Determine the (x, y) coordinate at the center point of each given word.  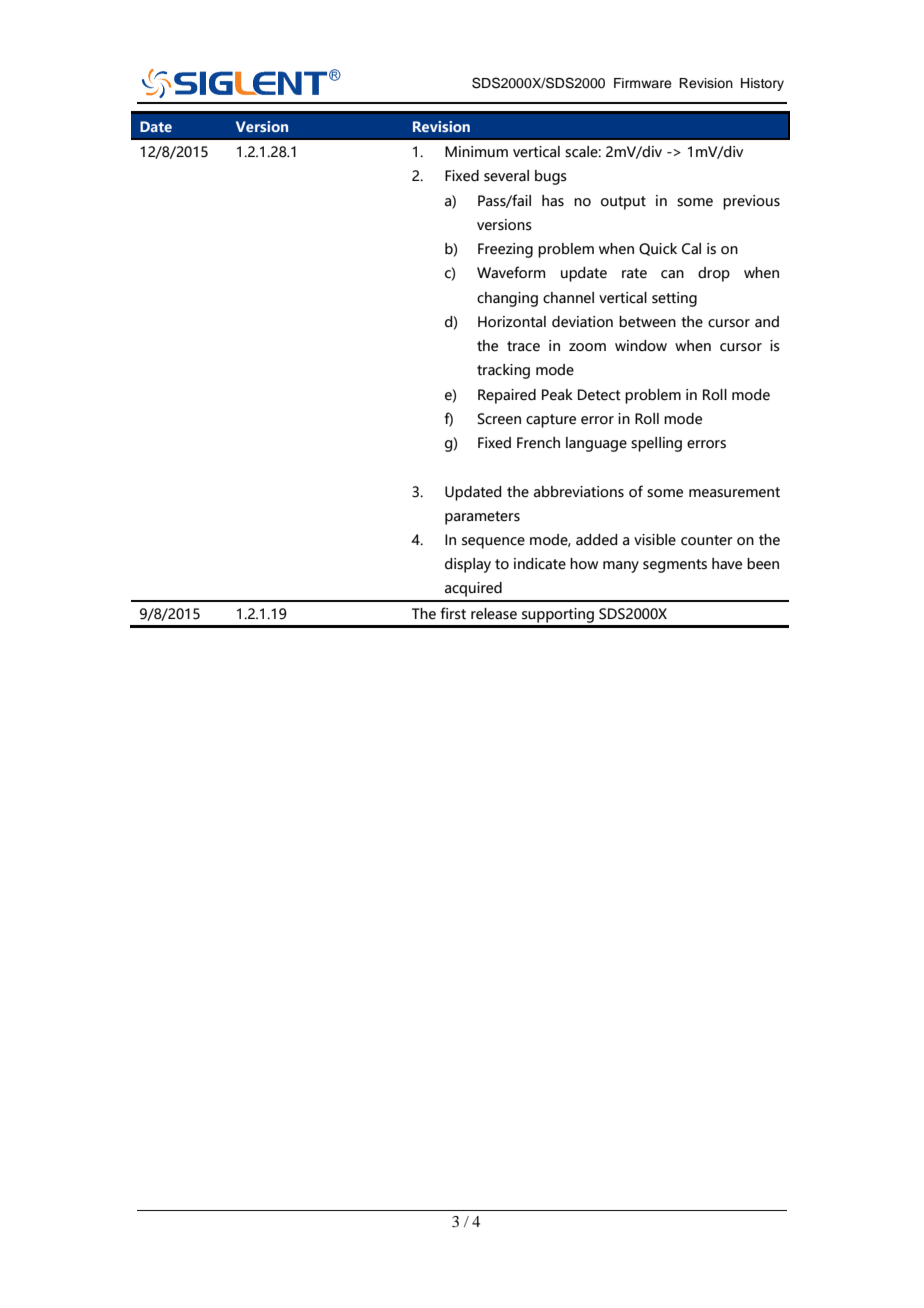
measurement (734, 492)
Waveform (511, 272)
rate (634, 273)
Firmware (643, 83)
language (596, 444)
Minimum (476, 152)
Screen (499, 419)
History (762, 84)
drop (714, 274)
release (494, 614)
